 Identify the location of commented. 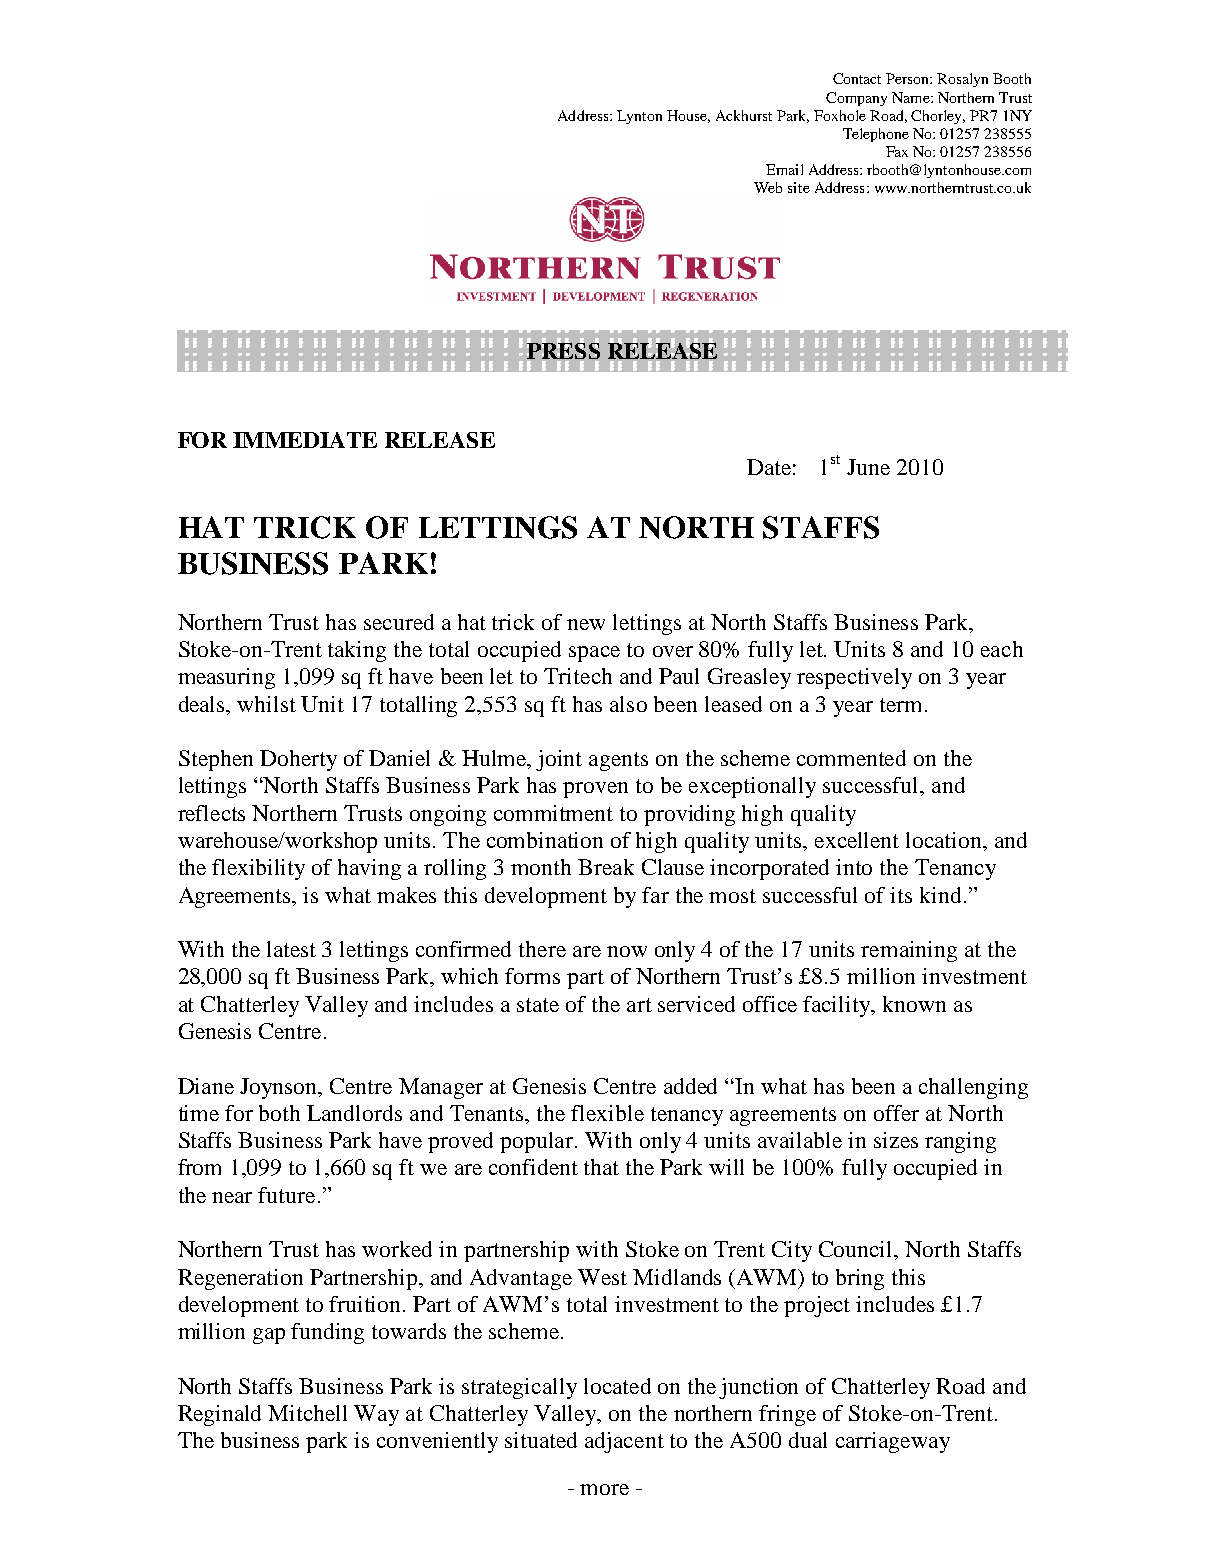
(851, 758).
